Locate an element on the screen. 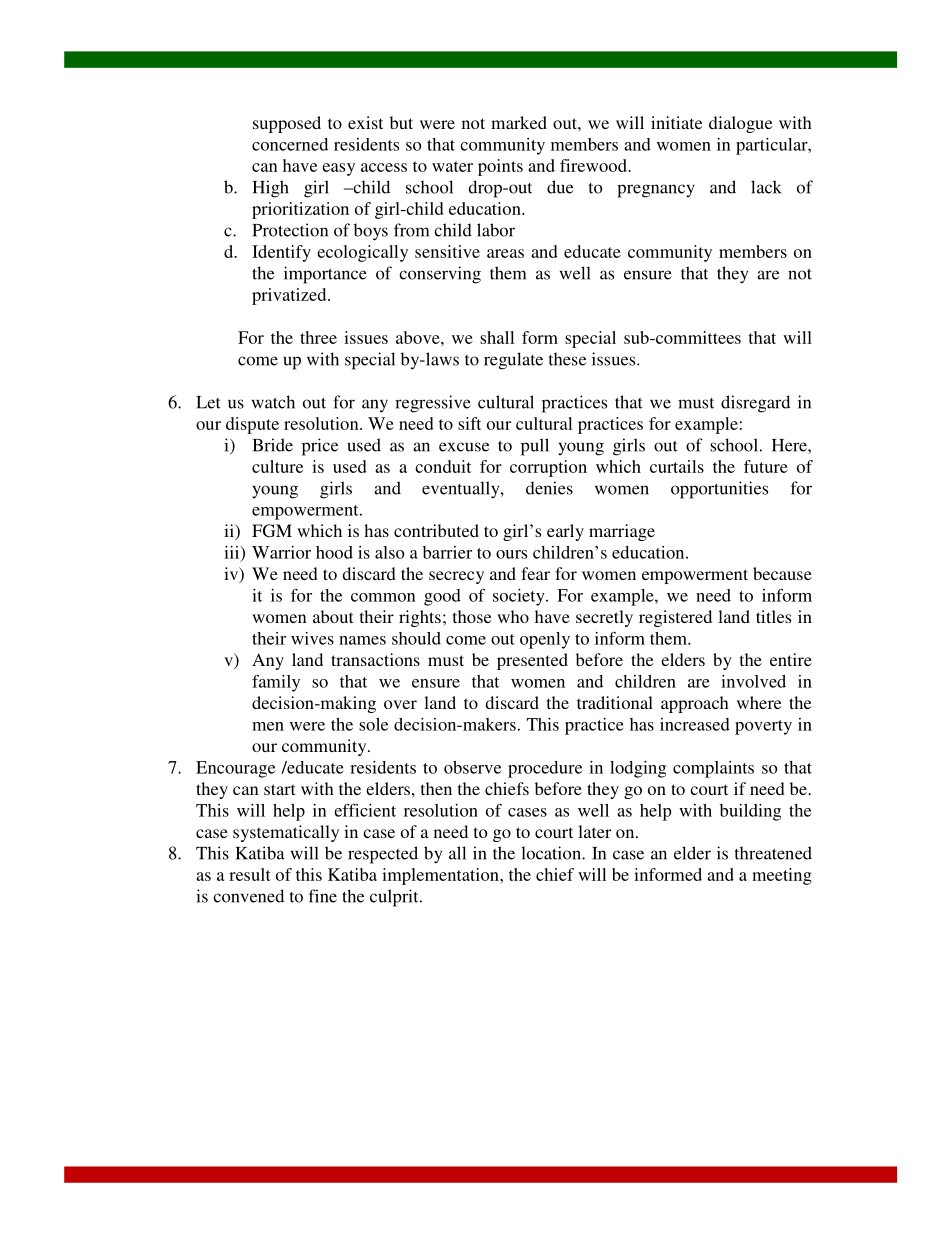 Image resolution: width=952 pixels, height=1233 pixels. concerned is located at coordinates (290, 144).
